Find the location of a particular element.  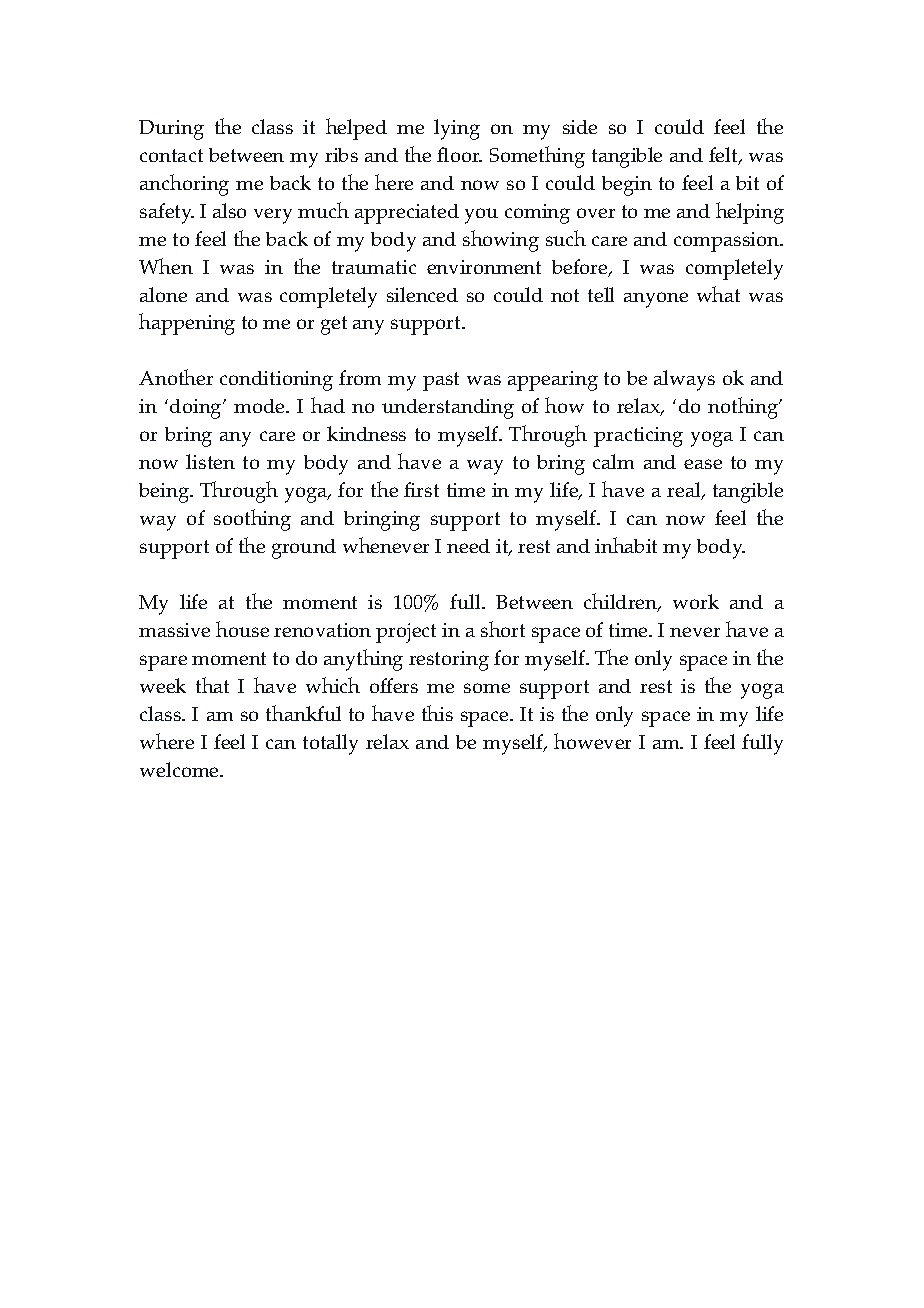

felt is located at coordinates (724, 156).
